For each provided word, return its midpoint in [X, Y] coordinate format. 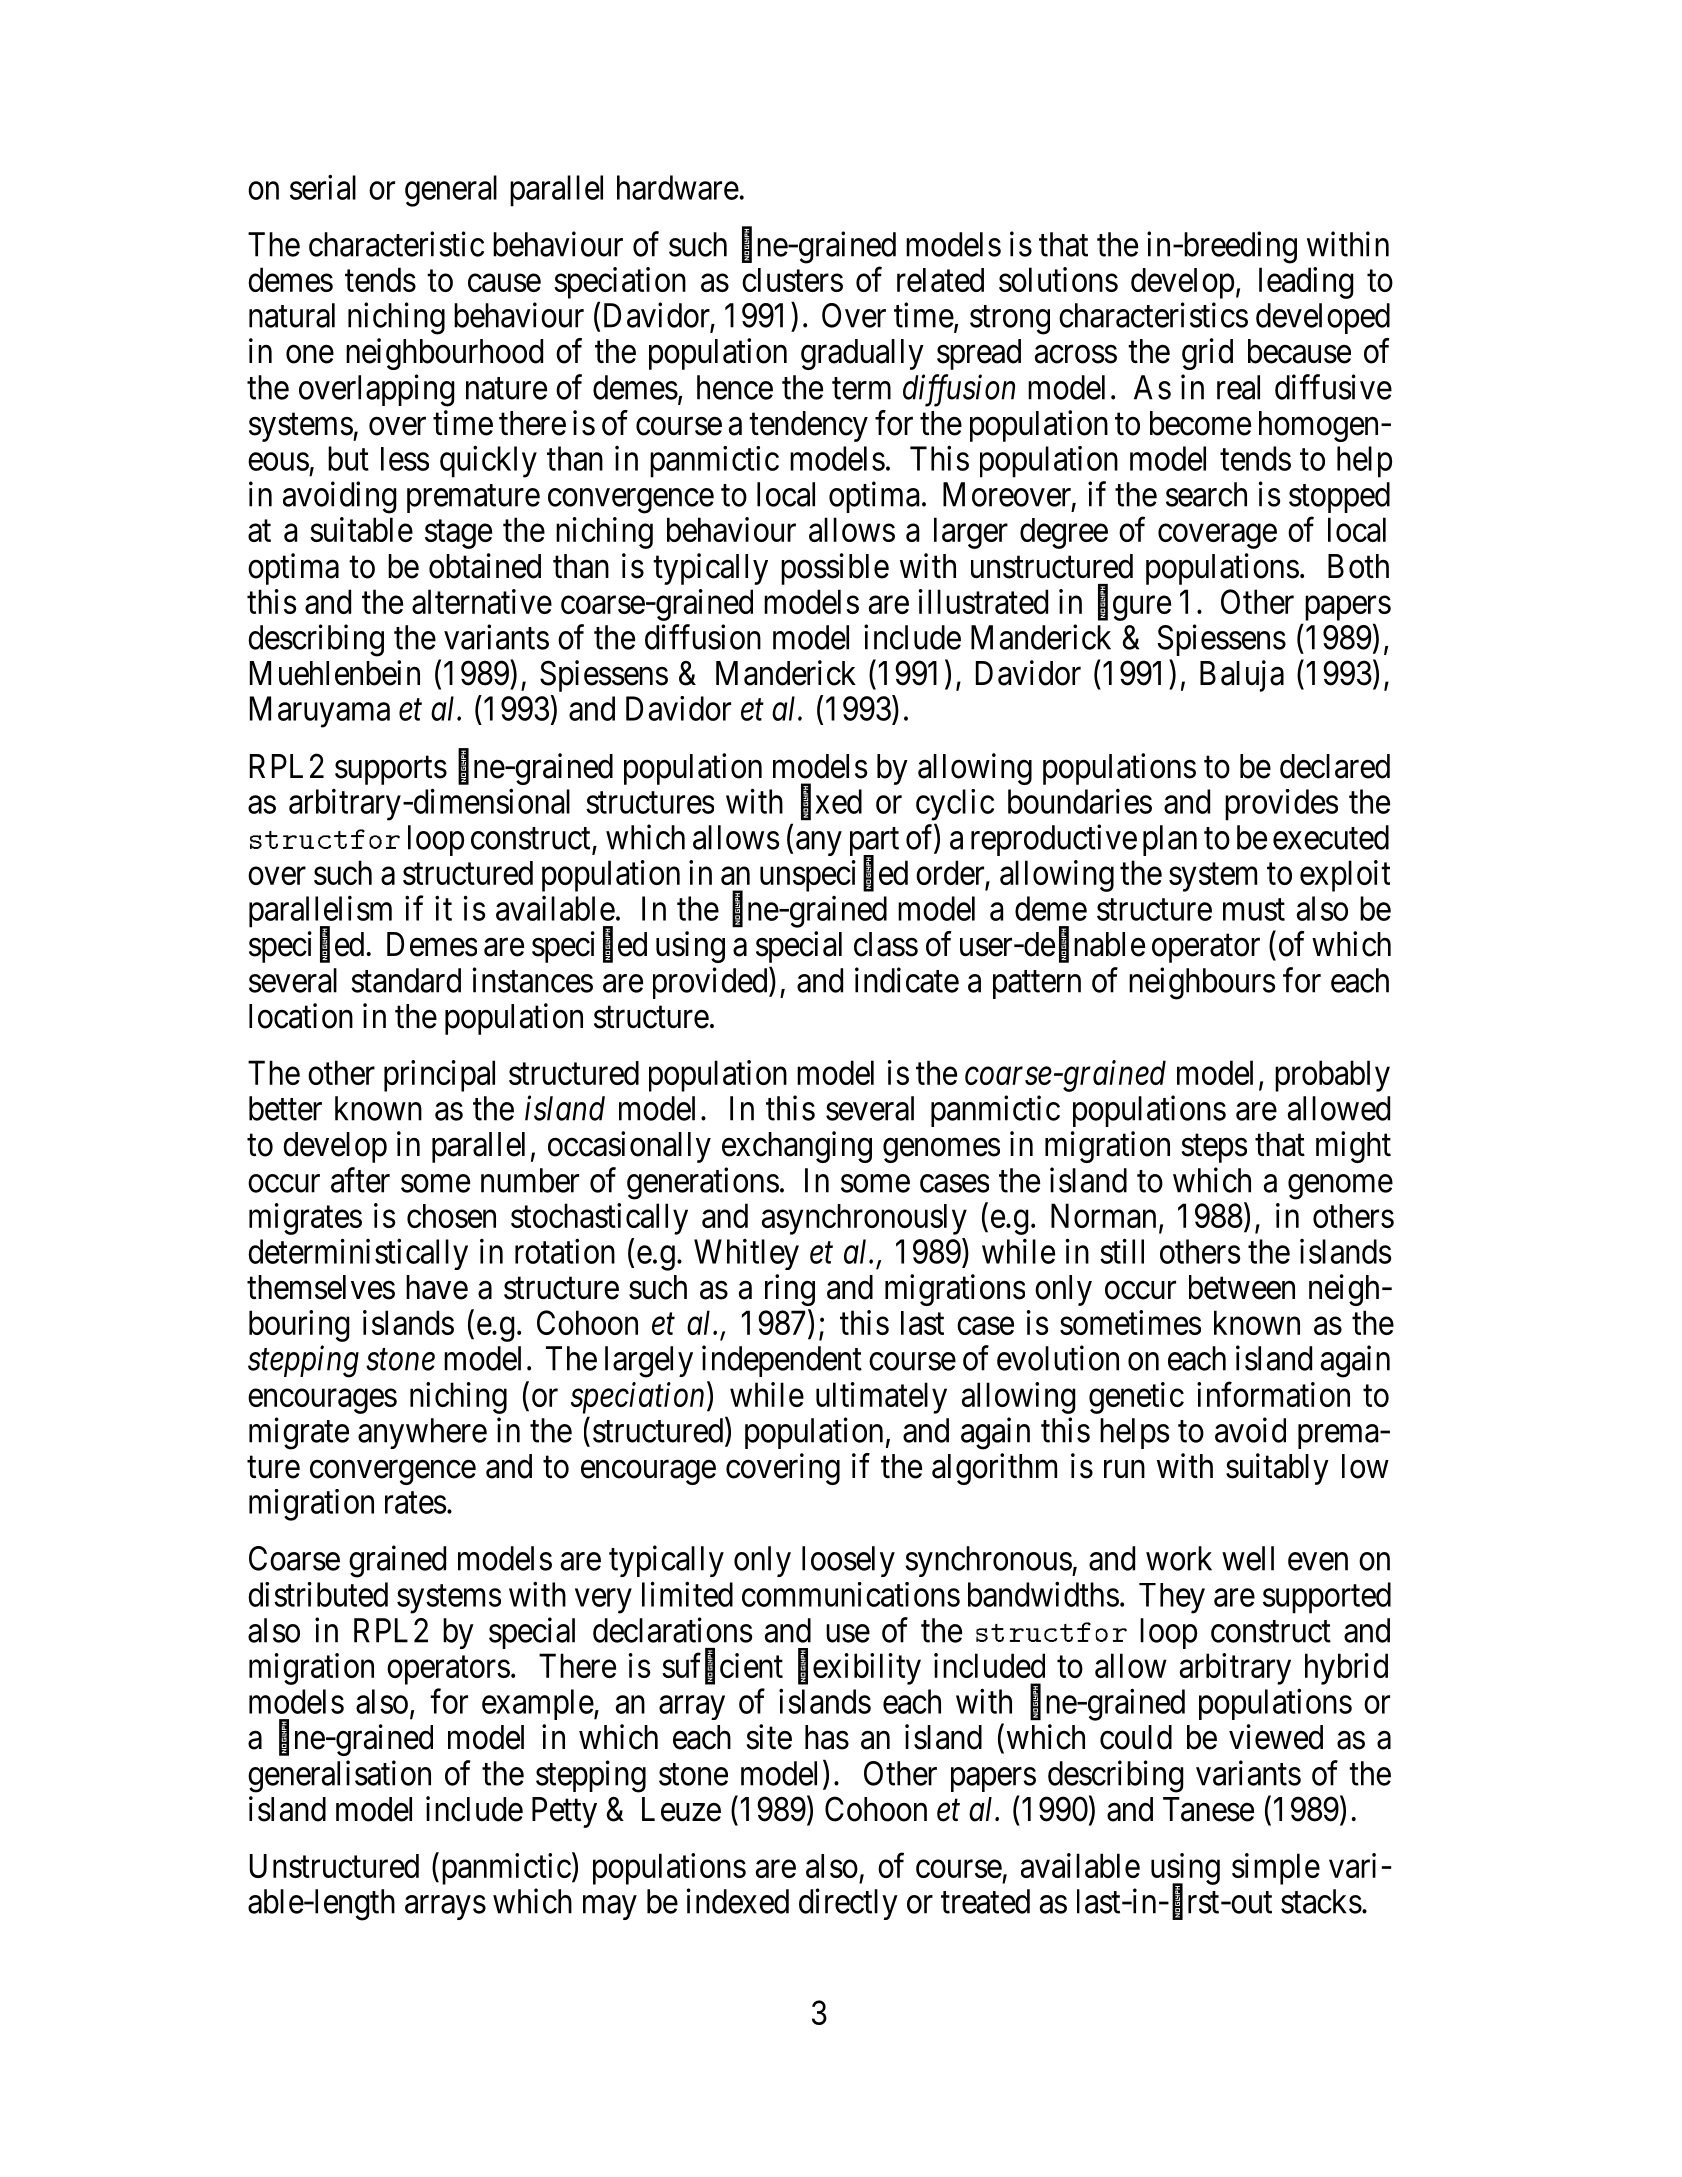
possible [835, 569]
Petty [564, 1812]
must [1254, 910]
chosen [451, 1216]
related [940, 280]
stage [458, 534]
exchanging [797, 1147]
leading [1306, 283]
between [1242, 1287]
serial [323, 187]
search [1206, 494]
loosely [848, 1561]
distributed [318, 1594]
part [874, 843]
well [1248, 1558]
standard [406, 980]
